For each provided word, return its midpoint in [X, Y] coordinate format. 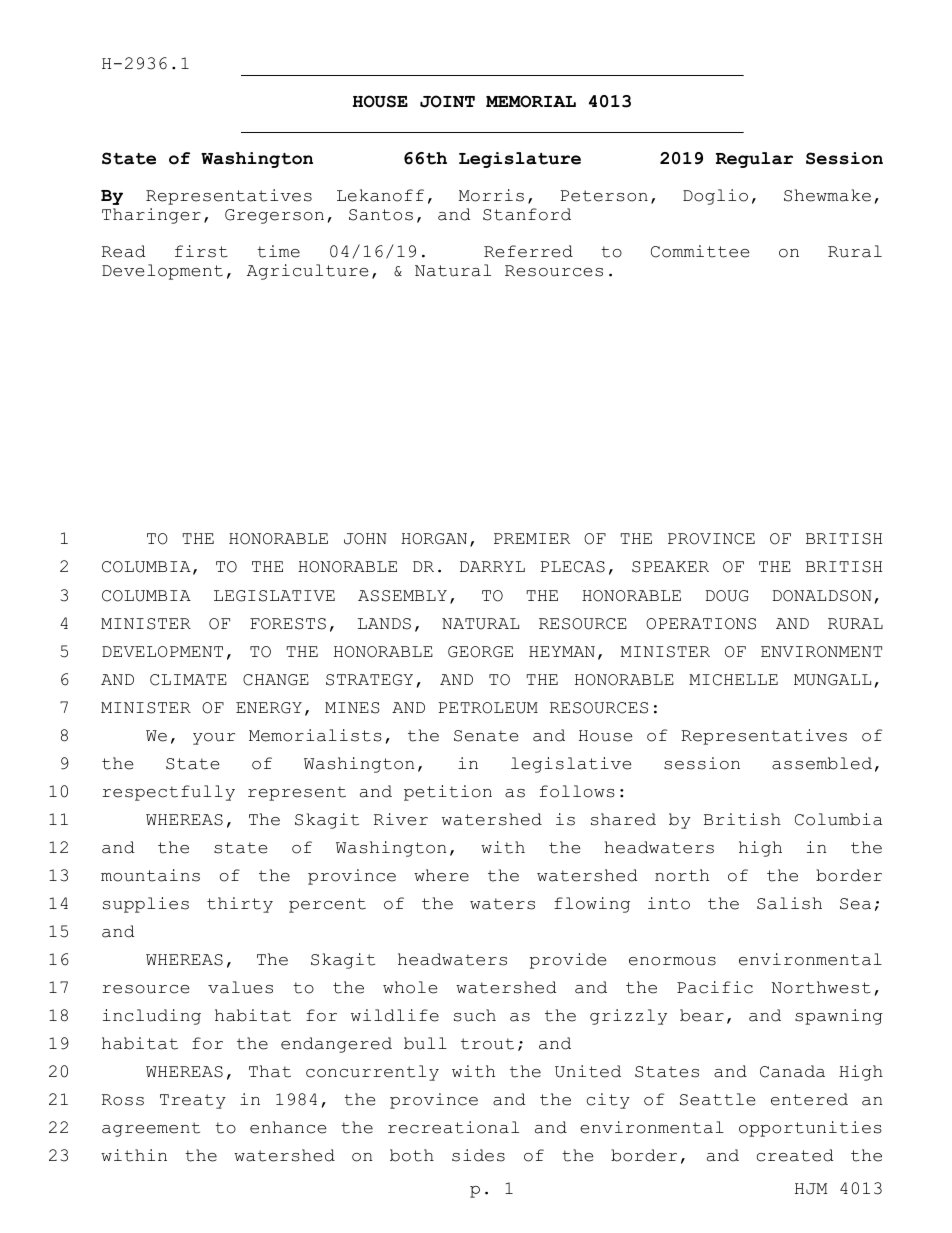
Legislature [520, 160]
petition [448, 793]
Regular [754, 160]
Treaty [193, 1101]
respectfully [168, 793]
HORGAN [434, 539]
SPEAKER [670, 567]
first [201, 251]
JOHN [365, 539]
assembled [822, 763]
